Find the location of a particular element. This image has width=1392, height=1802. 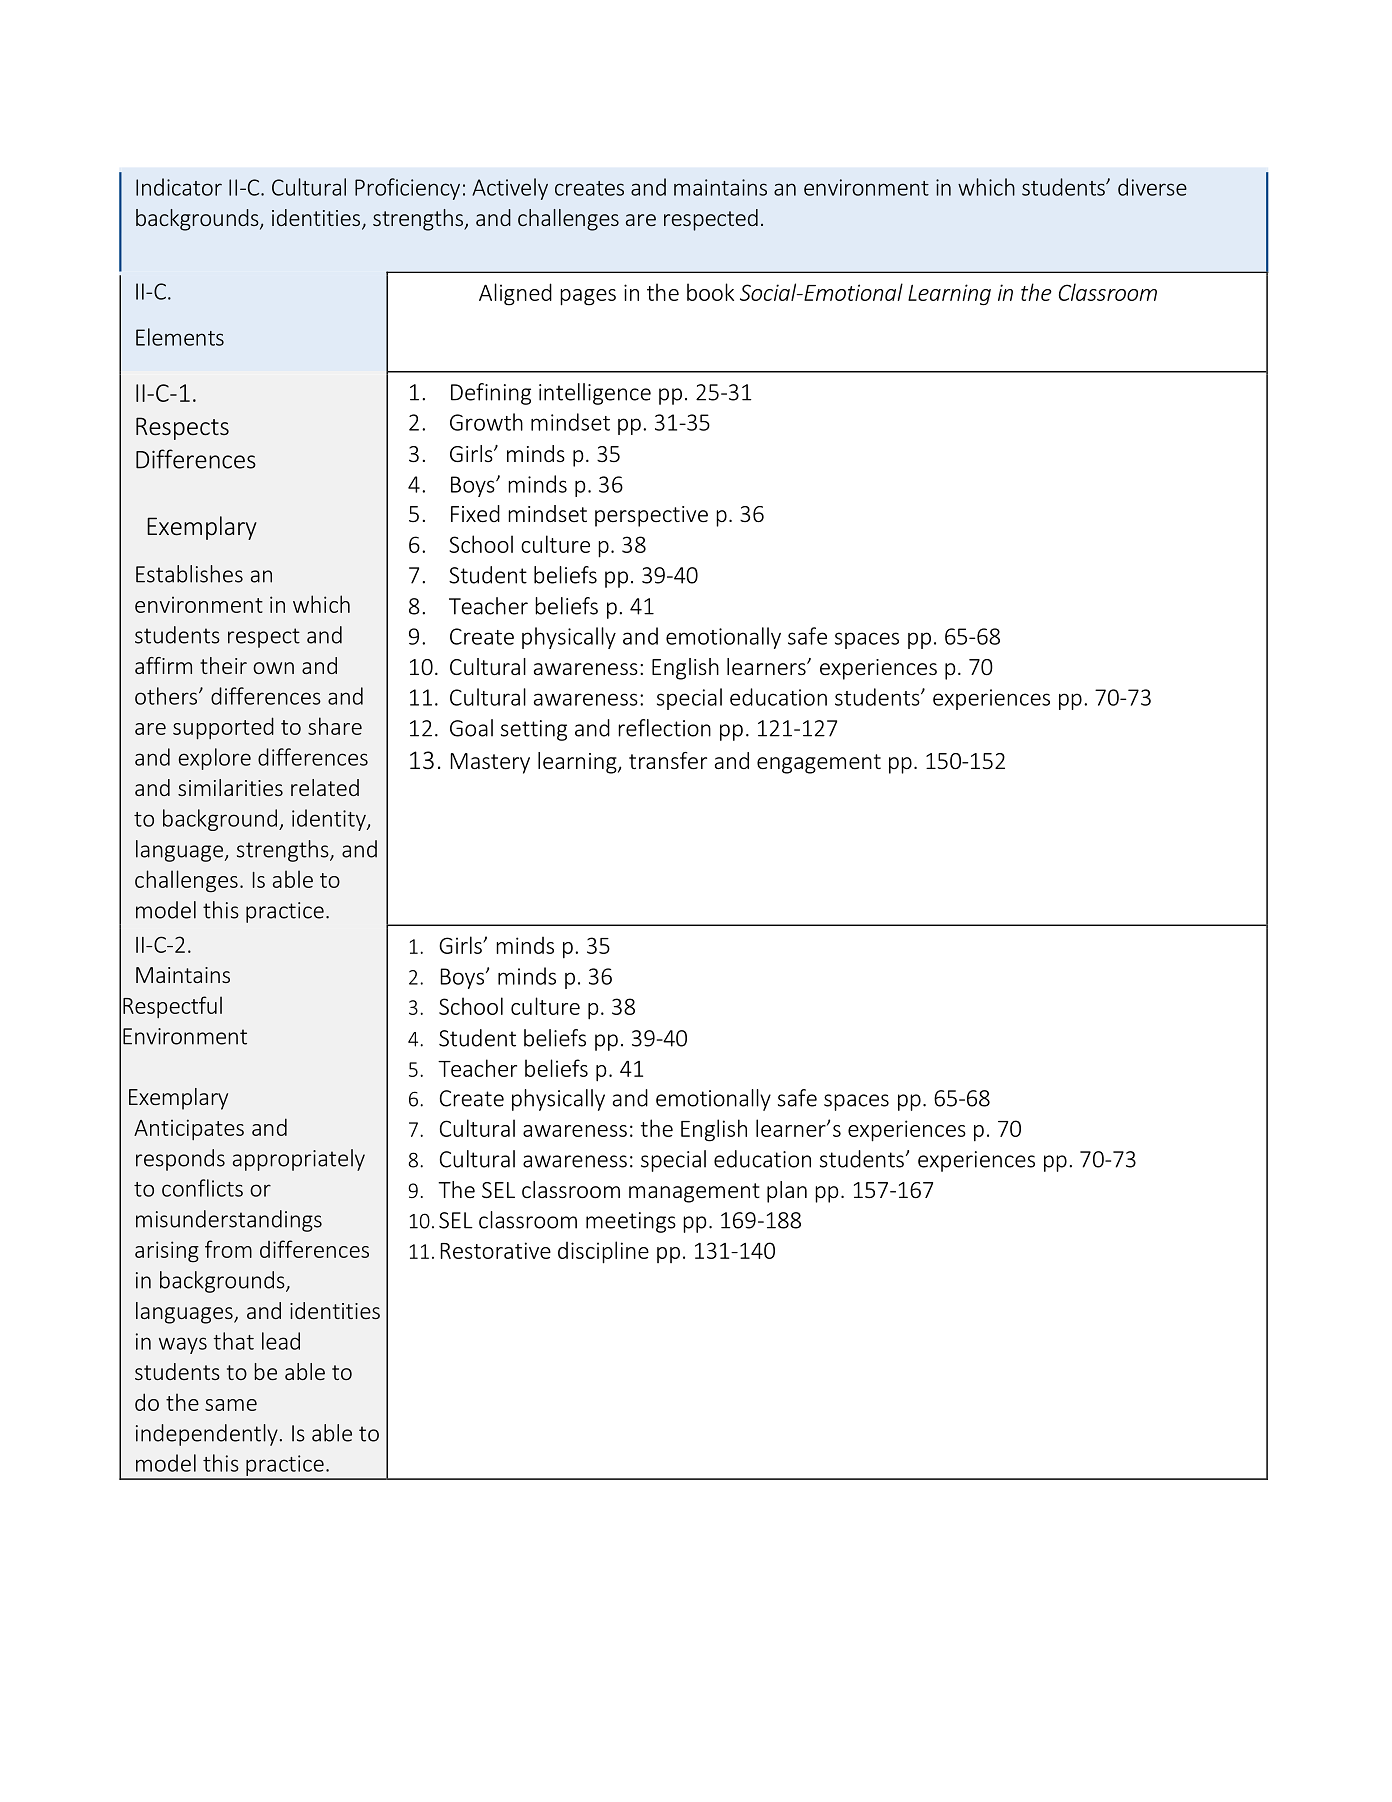

same is located at coordinates (231, 1405).
